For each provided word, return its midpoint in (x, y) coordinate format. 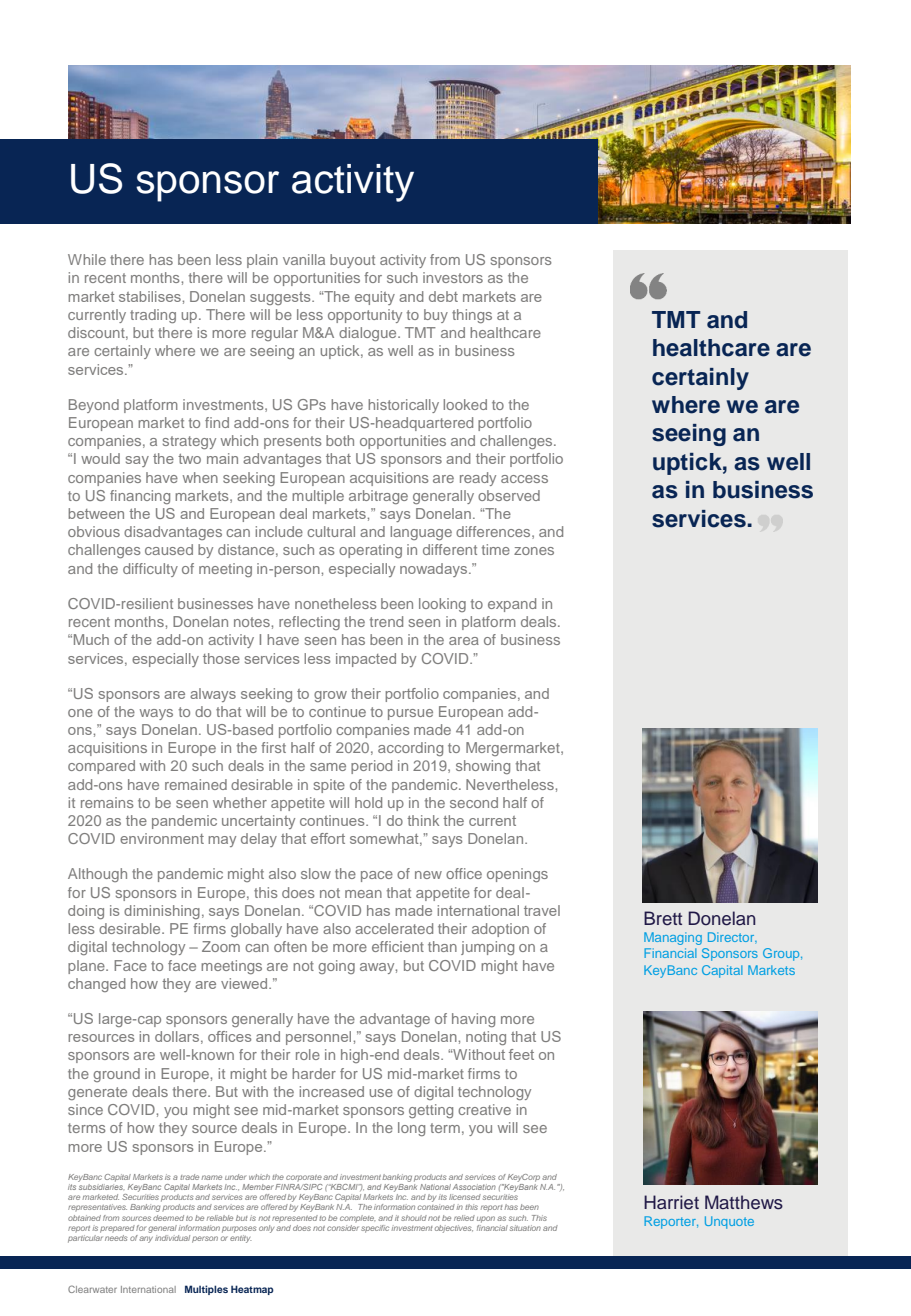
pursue (410, 714)
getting (431, 1111)
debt (443, 296)
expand (512, 605)
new (428, 875)
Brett (663, 918)
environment (162, 838)
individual (172, 1238)
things (472, 316)
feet (521, 1054)
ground (116, 1075)
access (524, 479)
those (221, 658)
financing (140, 497)
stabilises (150, 296)
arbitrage (378, 497)
